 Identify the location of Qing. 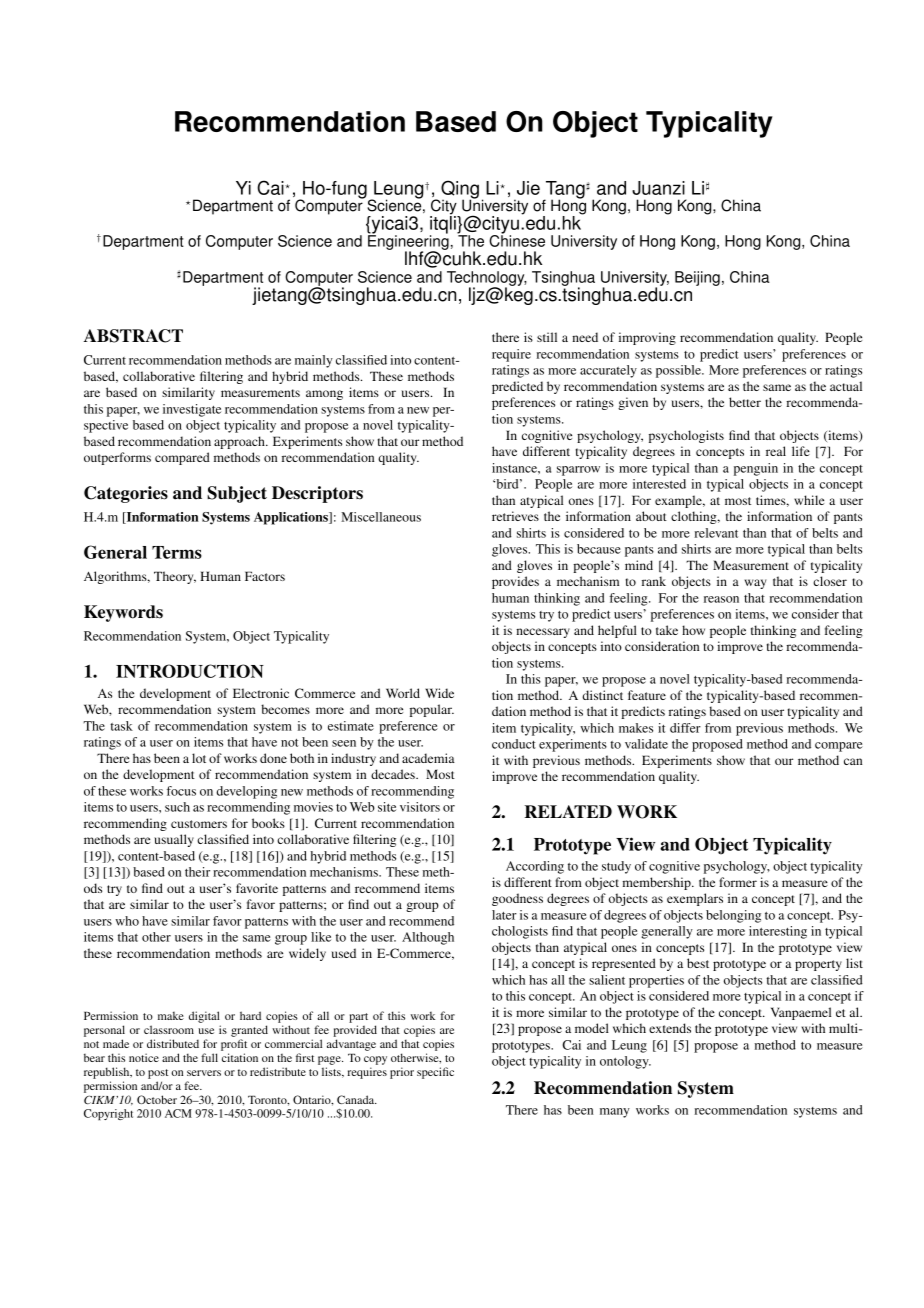
(460, 190).
